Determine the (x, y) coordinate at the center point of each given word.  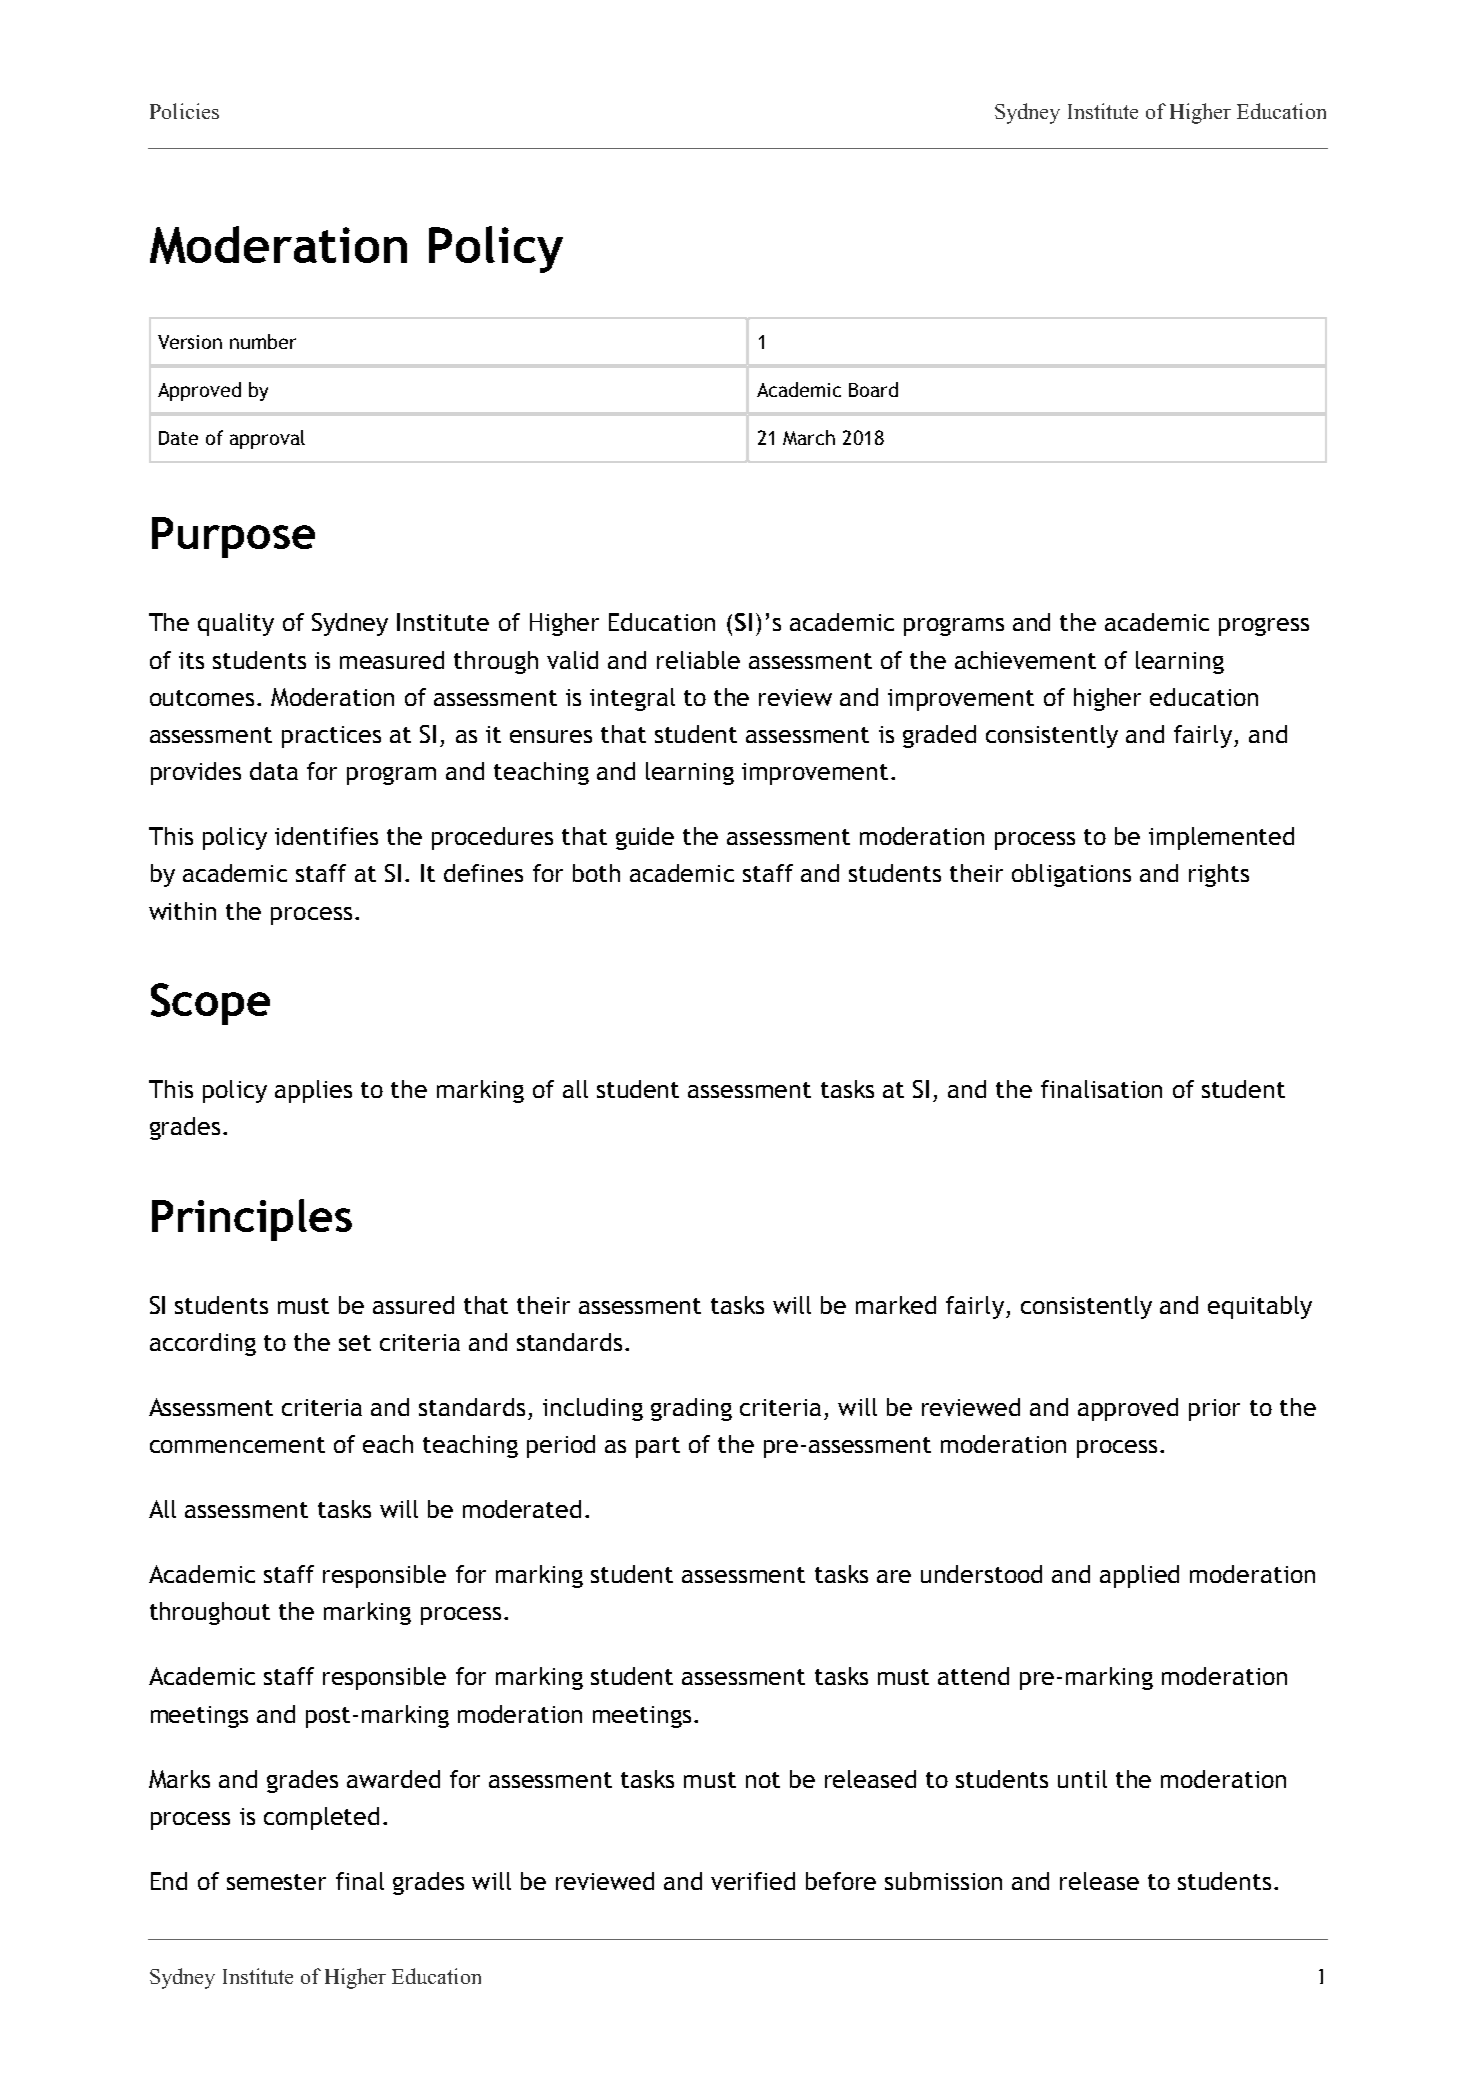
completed (321, 1818)
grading (691, 1409)
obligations (1071, 875)
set (355, 1343)
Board (873, 389)
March (809, 437)
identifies (326, 836)
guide (645, 838)
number (263, 341)
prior (1214, 1410)
